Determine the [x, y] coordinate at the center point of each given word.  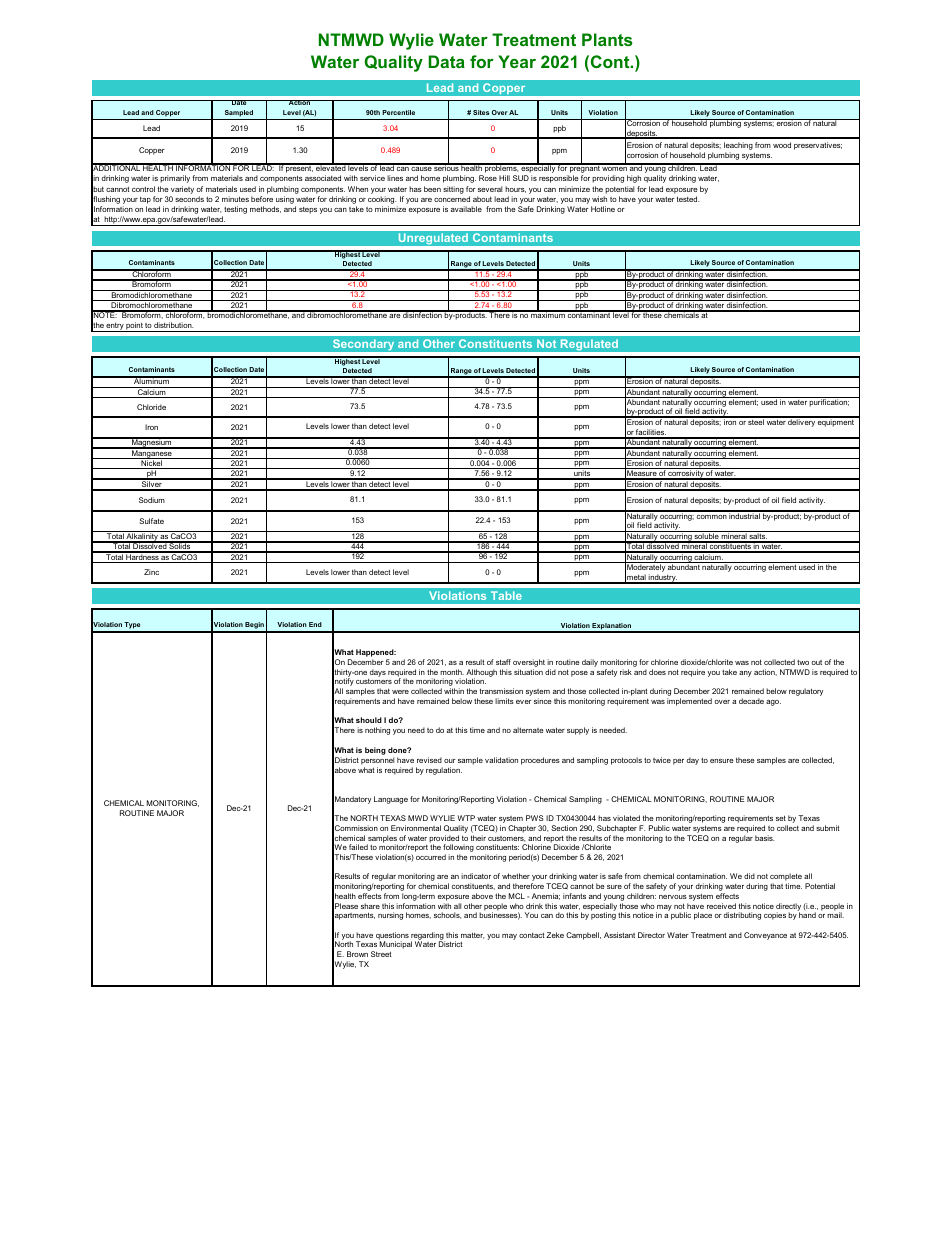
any [745, 674]
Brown [357, 954]
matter [472, 935]
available [466, 209]
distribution [174, 325]
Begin [255, 627]
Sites [481, 112]
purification [829, 402]
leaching [738, 147]
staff [503, 662]
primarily [175, 179]
